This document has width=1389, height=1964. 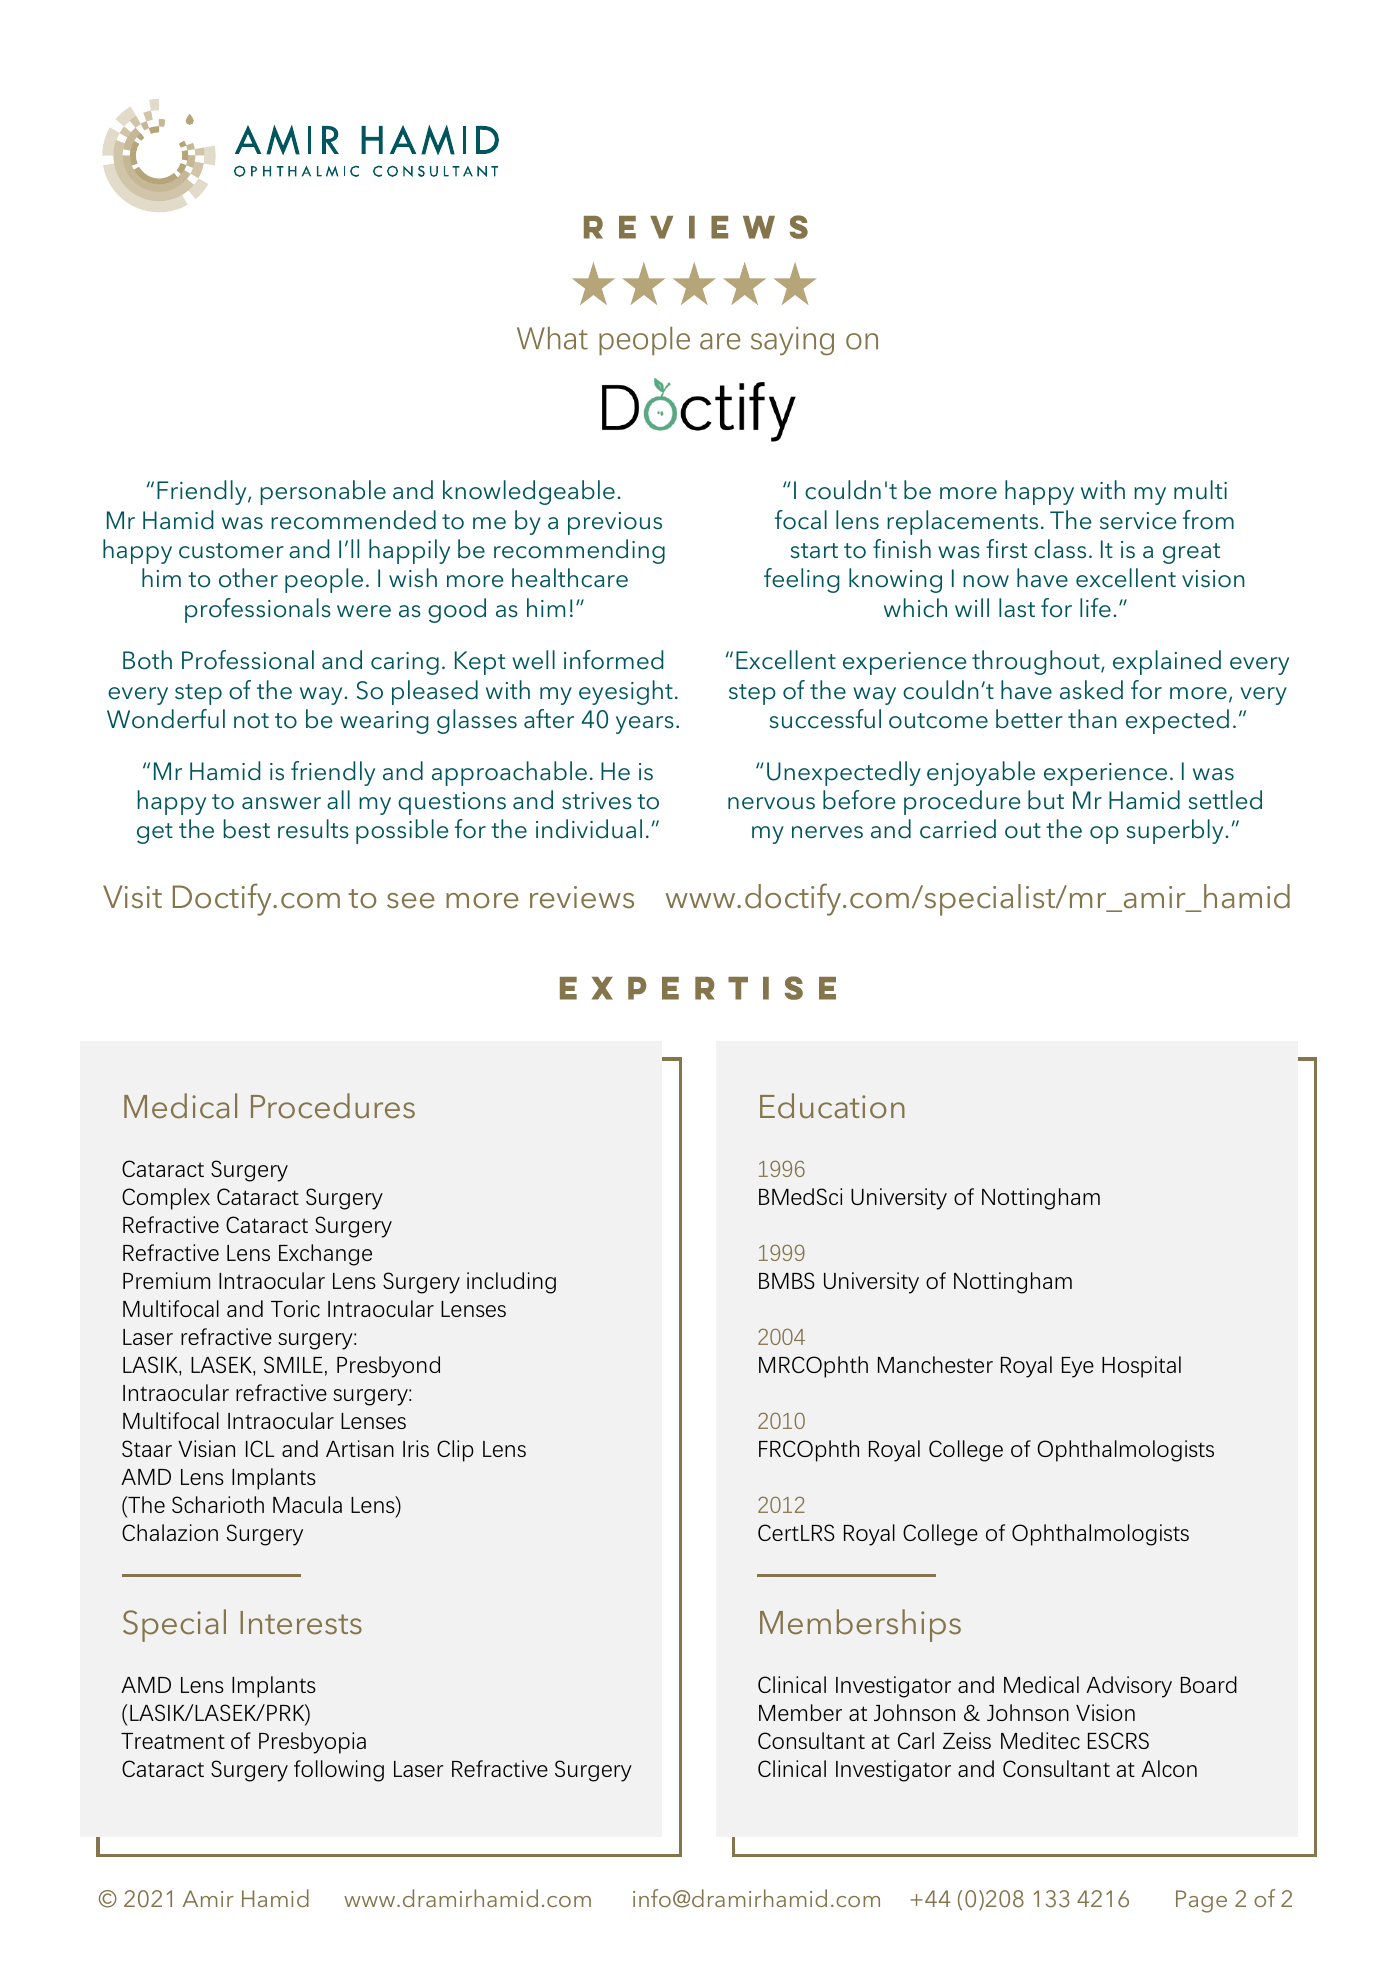 I want to click on Complex, so click(x=166, y=1199).
